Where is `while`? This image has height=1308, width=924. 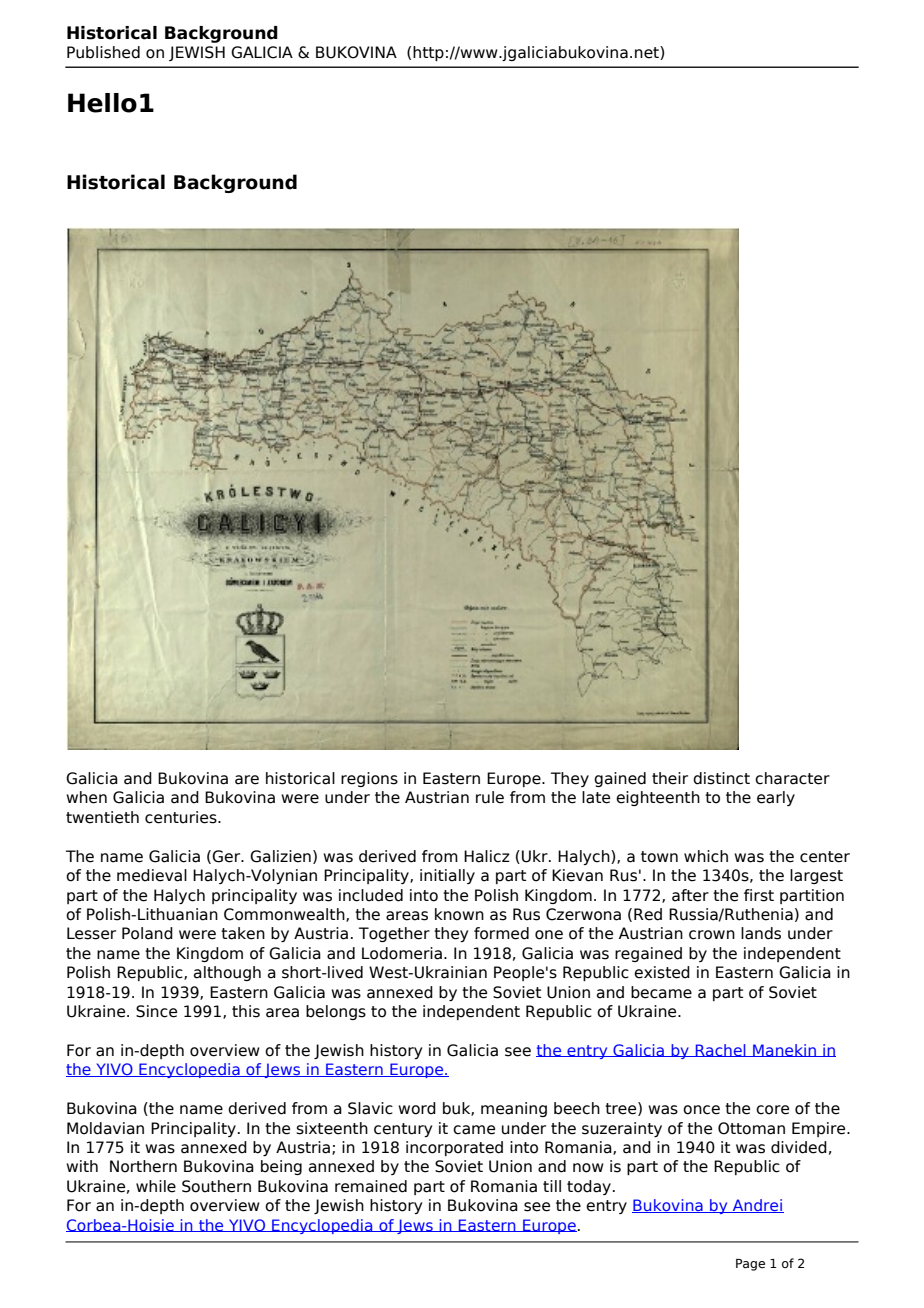
while is located at coordinates (156, 1186).
